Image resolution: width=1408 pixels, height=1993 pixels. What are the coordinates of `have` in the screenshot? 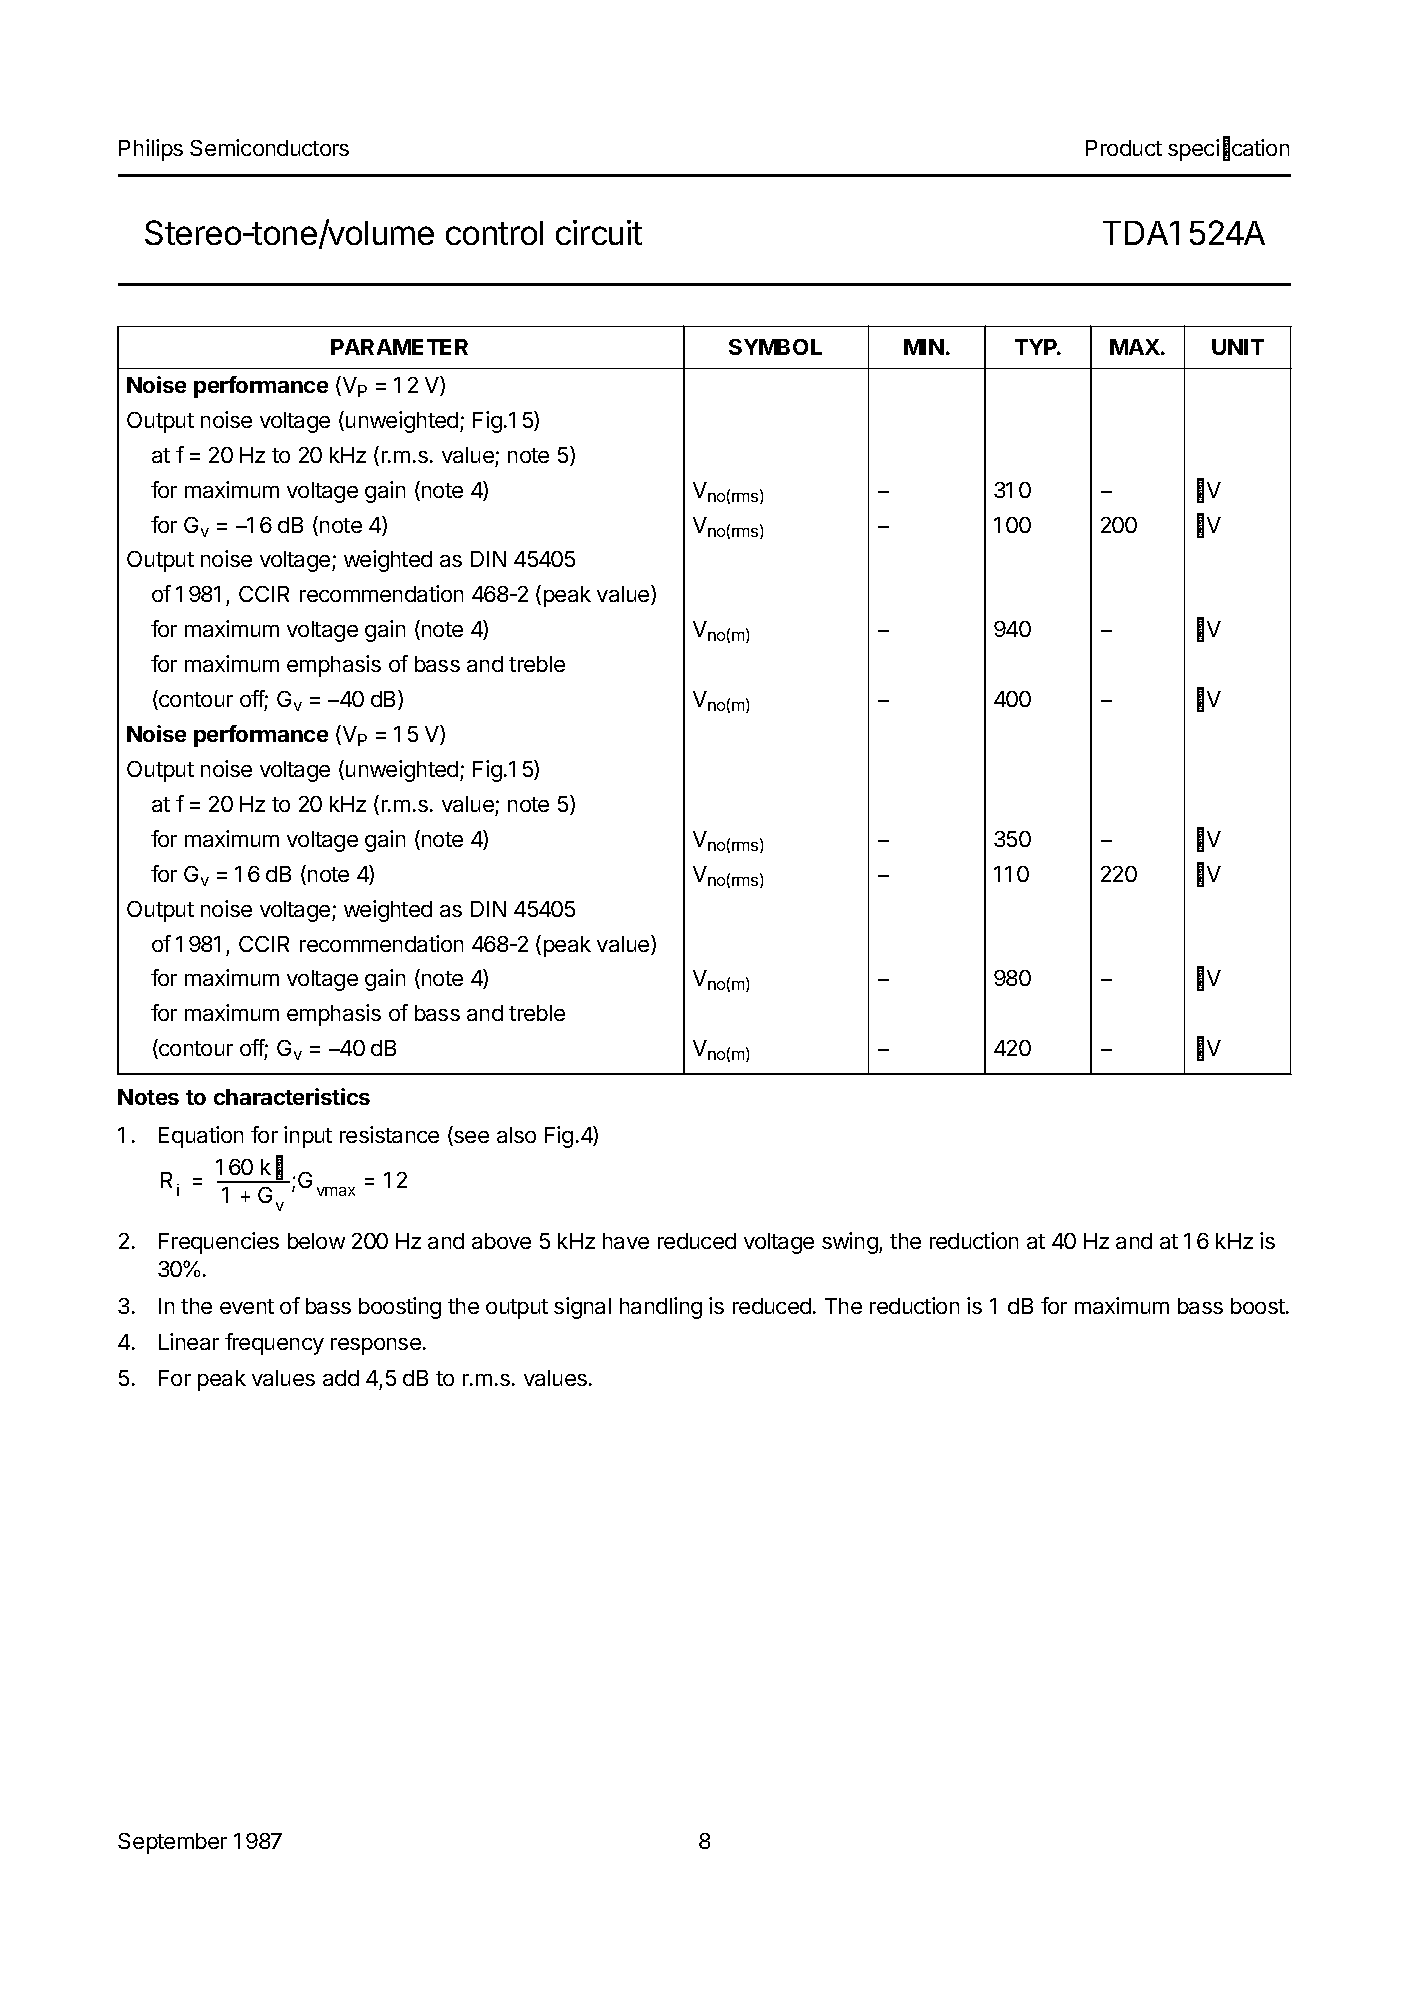 It's located at (626, 1241).
